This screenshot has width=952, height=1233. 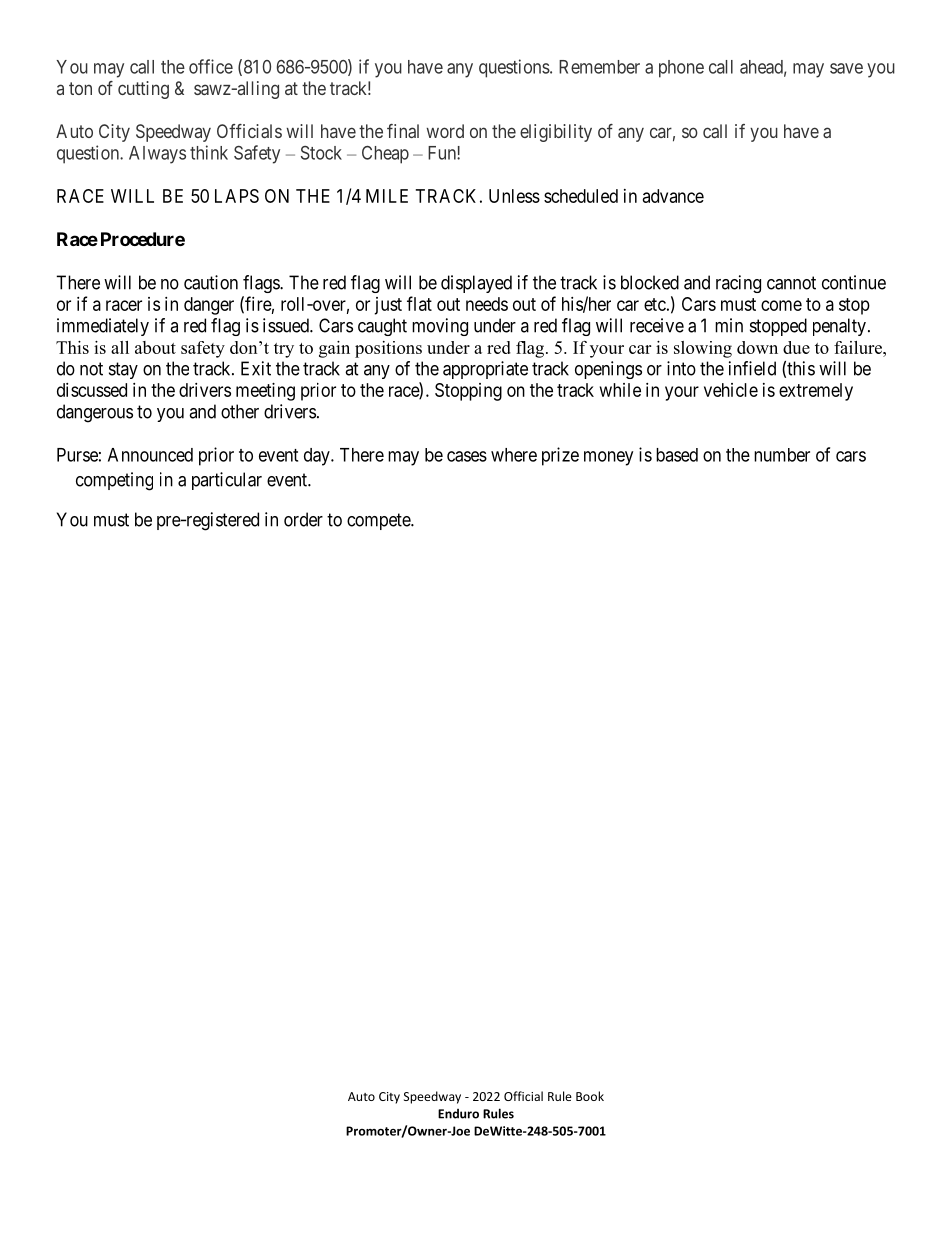 What do you see at coordinates (677, 455) in the screenshot?
I see `based` at bounding box center [677, 455].
